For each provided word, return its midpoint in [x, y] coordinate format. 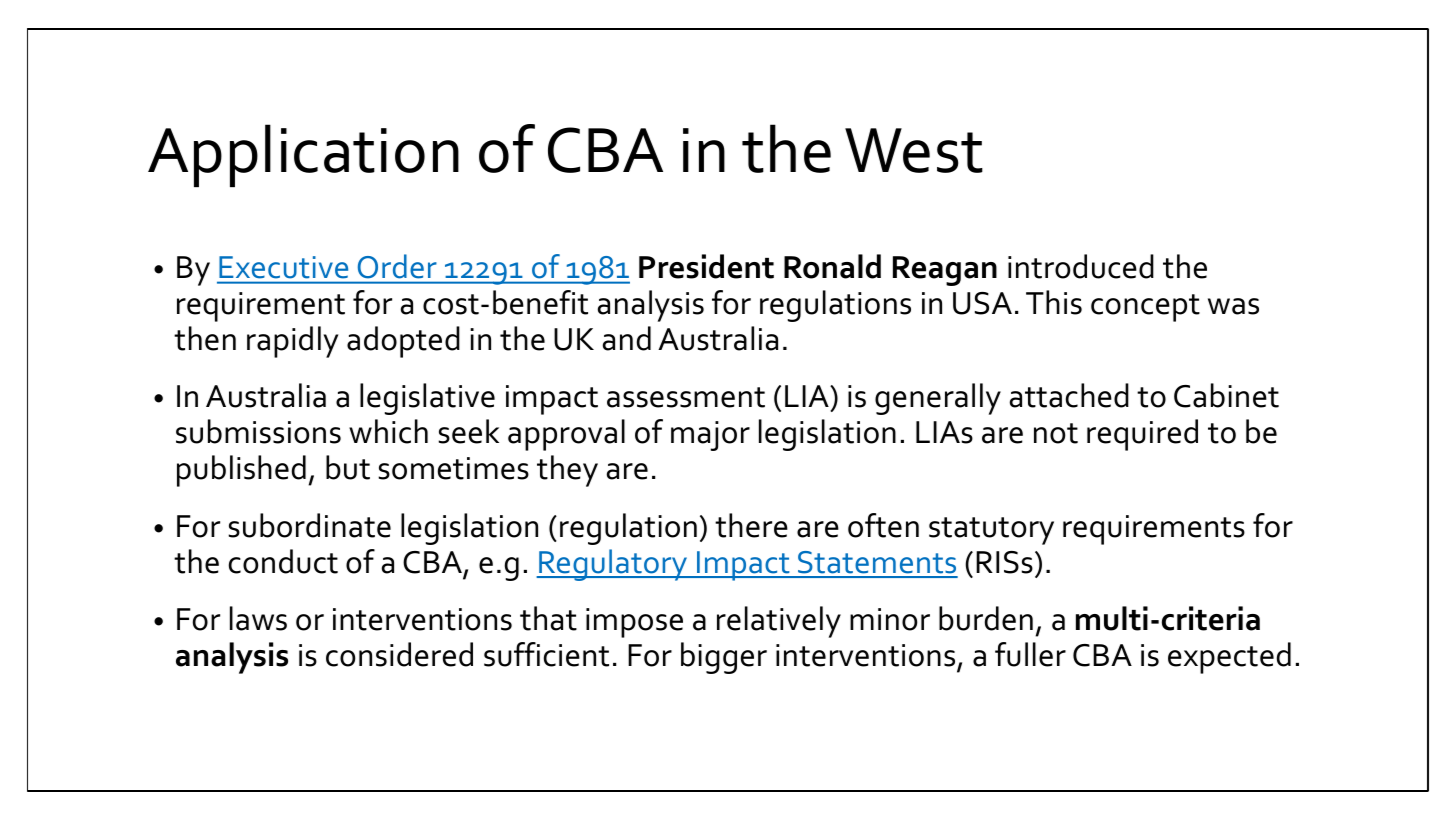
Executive [284, 267]
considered [399, 654]
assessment [686, 397]
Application [303, 155]
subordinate [309, 525]
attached [1069, 395]
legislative [427, 399]
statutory [991, 531]
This [1054, 302]
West [914, 150]
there [751, 525]
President [706, 266]
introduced [1081, 266]
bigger [724, 658]
